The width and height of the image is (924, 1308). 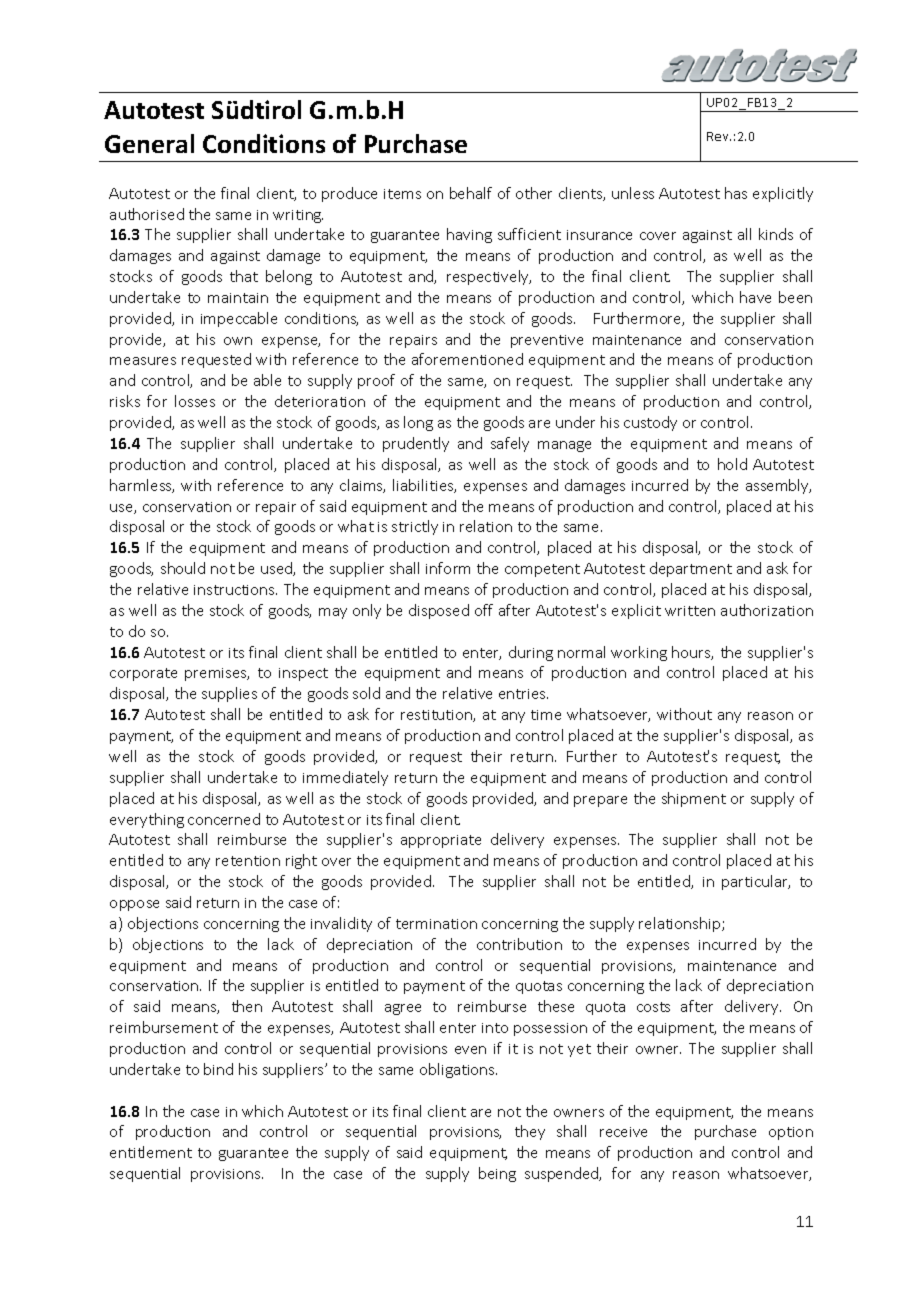 I want to click on should, so click(x=183, y=568).
